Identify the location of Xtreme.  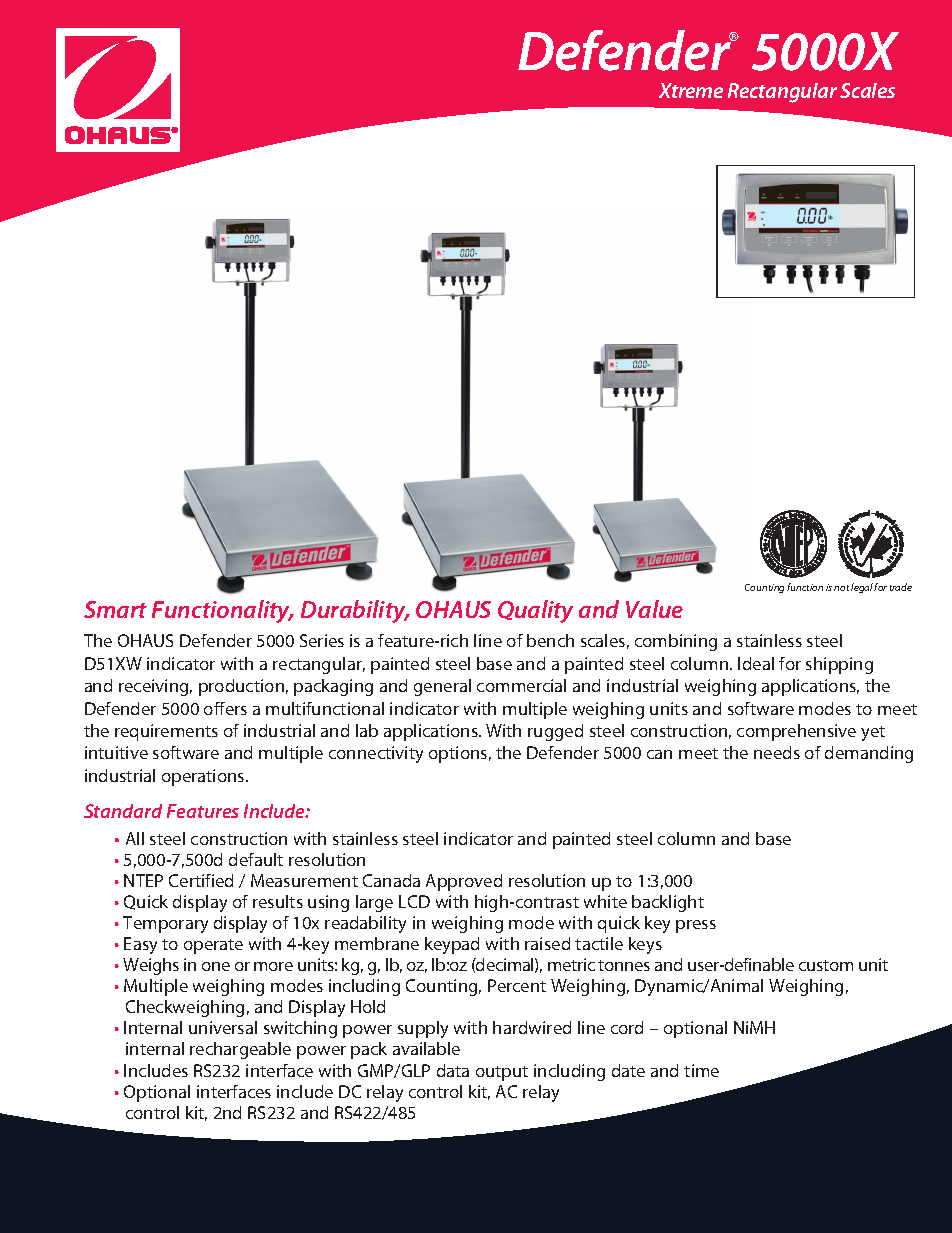
(691, 90).
